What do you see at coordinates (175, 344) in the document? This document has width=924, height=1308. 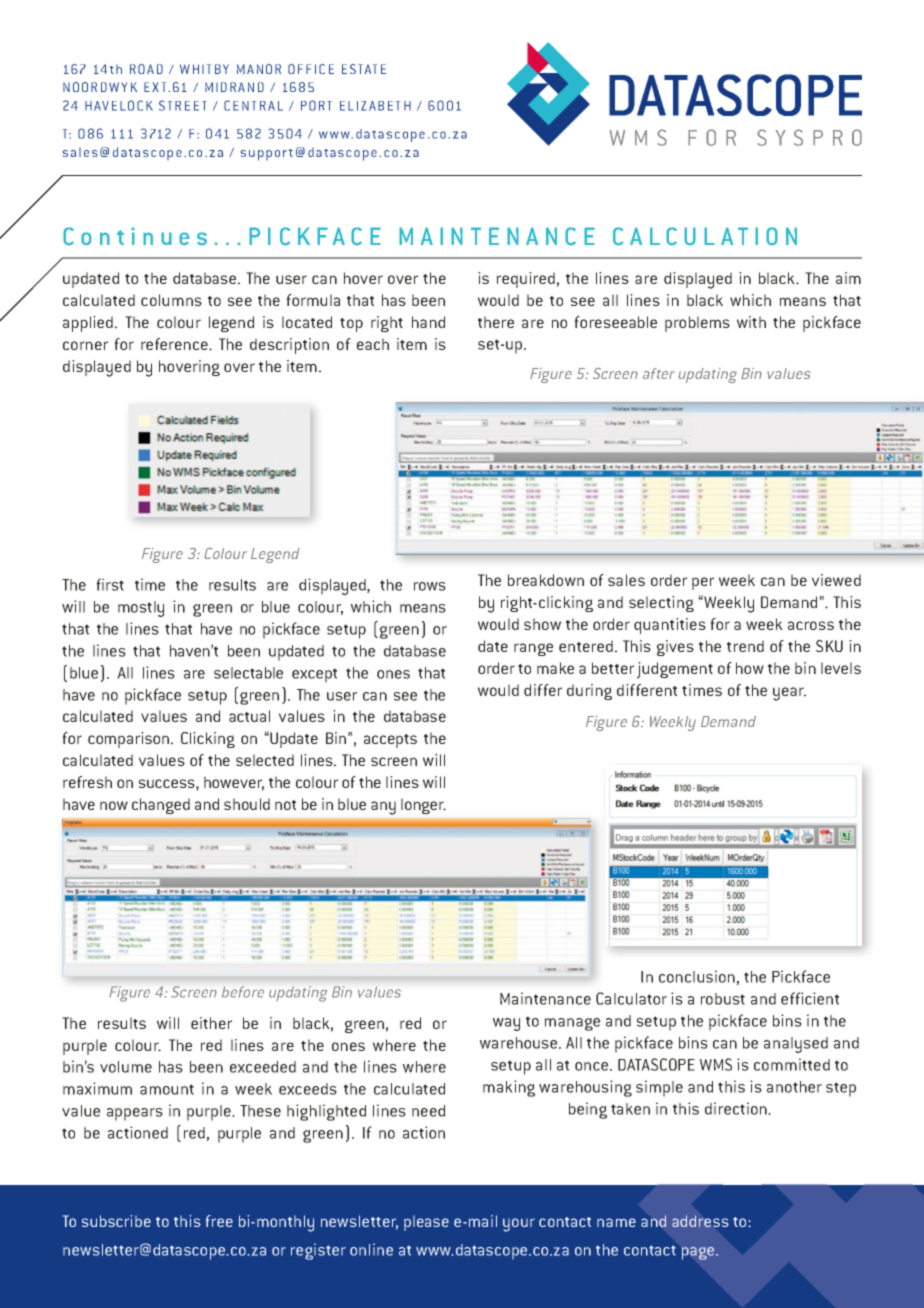 I see `reference` at bounding box center [175, 344].
